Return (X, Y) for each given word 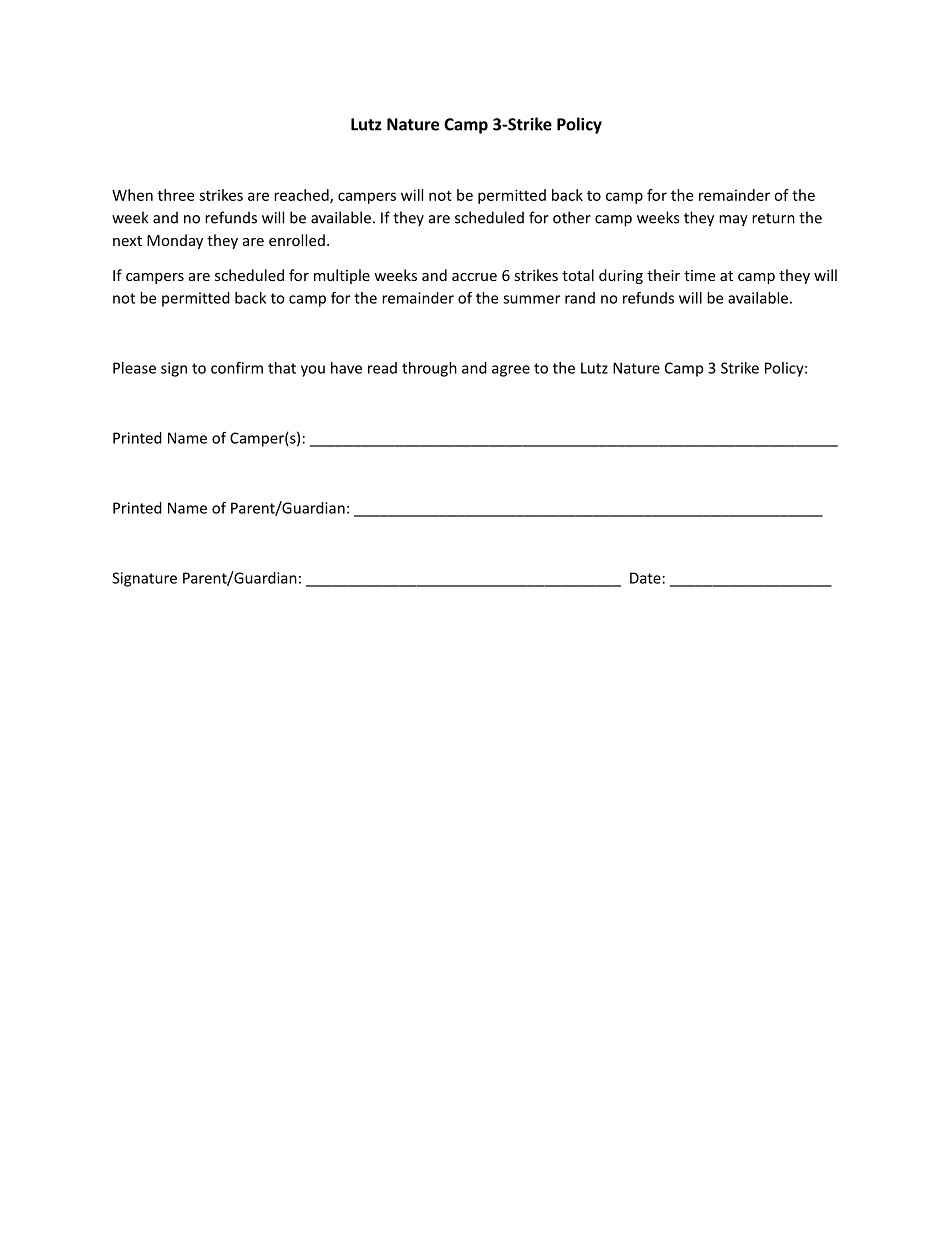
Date (645, 578)
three (176, 195)
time (699, 275)
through (429, 369)
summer (531, 299)
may (733, 221)
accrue (474, 277)
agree (511, 371)
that (282, 368)
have (346, 368)
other (572, 217)
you (313, 371)
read (382, 368)
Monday (175, 241)
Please (134, 368)
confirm (237, 368)
